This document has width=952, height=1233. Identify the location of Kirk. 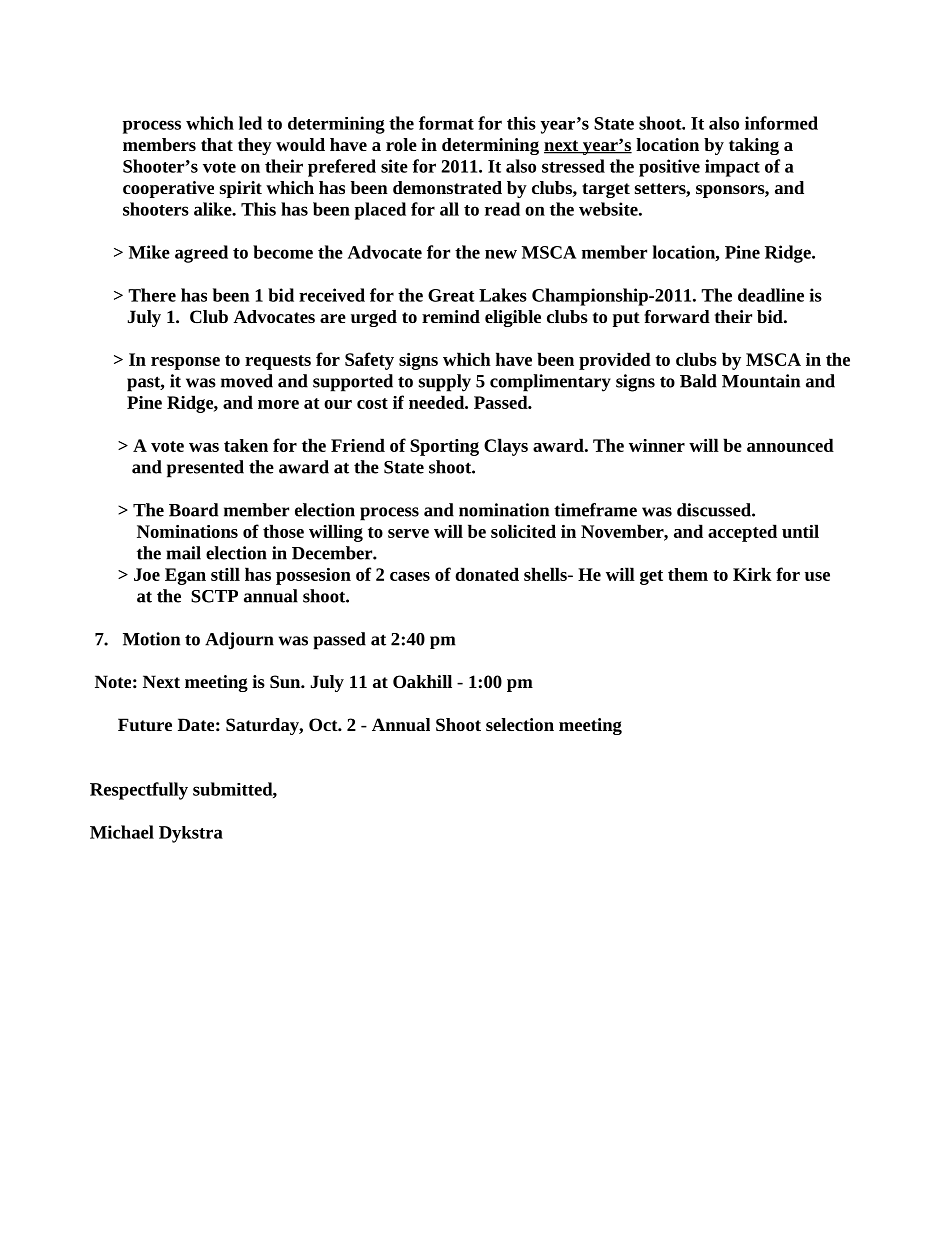
(752, 574).
